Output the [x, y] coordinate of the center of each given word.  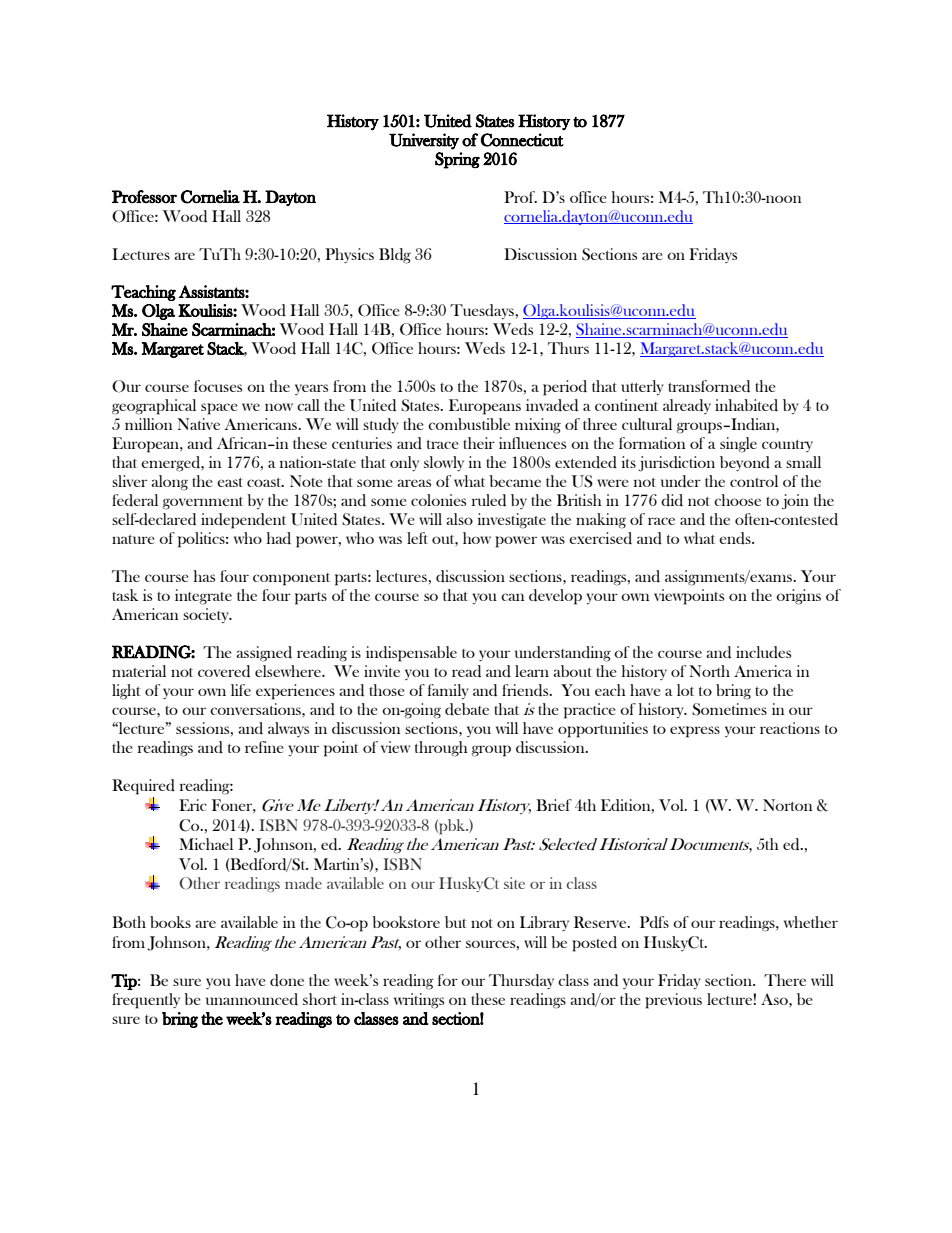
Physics [349, 255]
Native [198, 424]
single [738, 445]
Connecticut [522, 140]
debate [467, 709]
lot [685, 690]
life [241, 690]
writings [419, 1001]
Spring [457, 160]
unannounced [252, 999]
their [479, 443]
